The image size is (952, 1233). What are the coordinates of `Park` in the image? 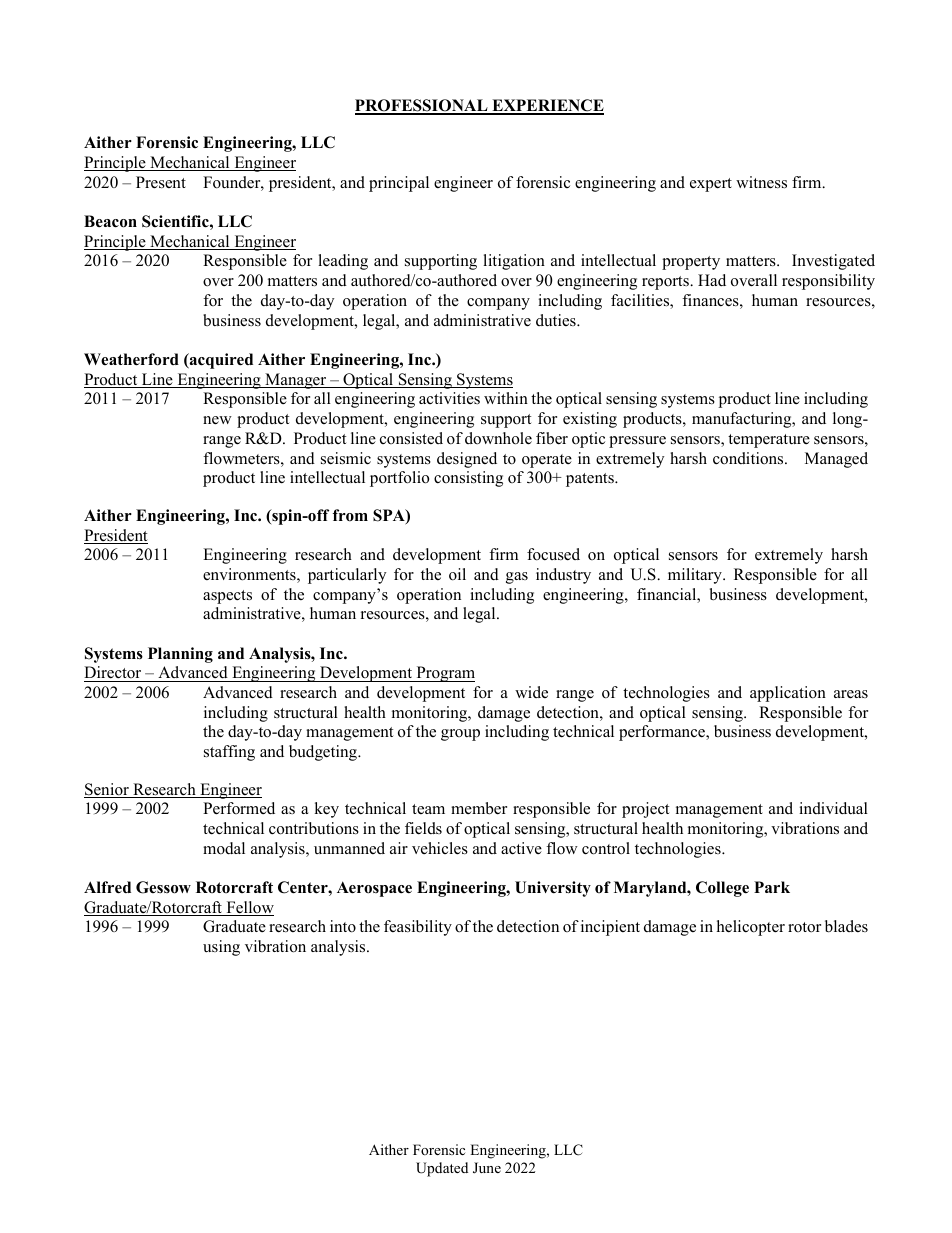 It's located at (772, 887).
